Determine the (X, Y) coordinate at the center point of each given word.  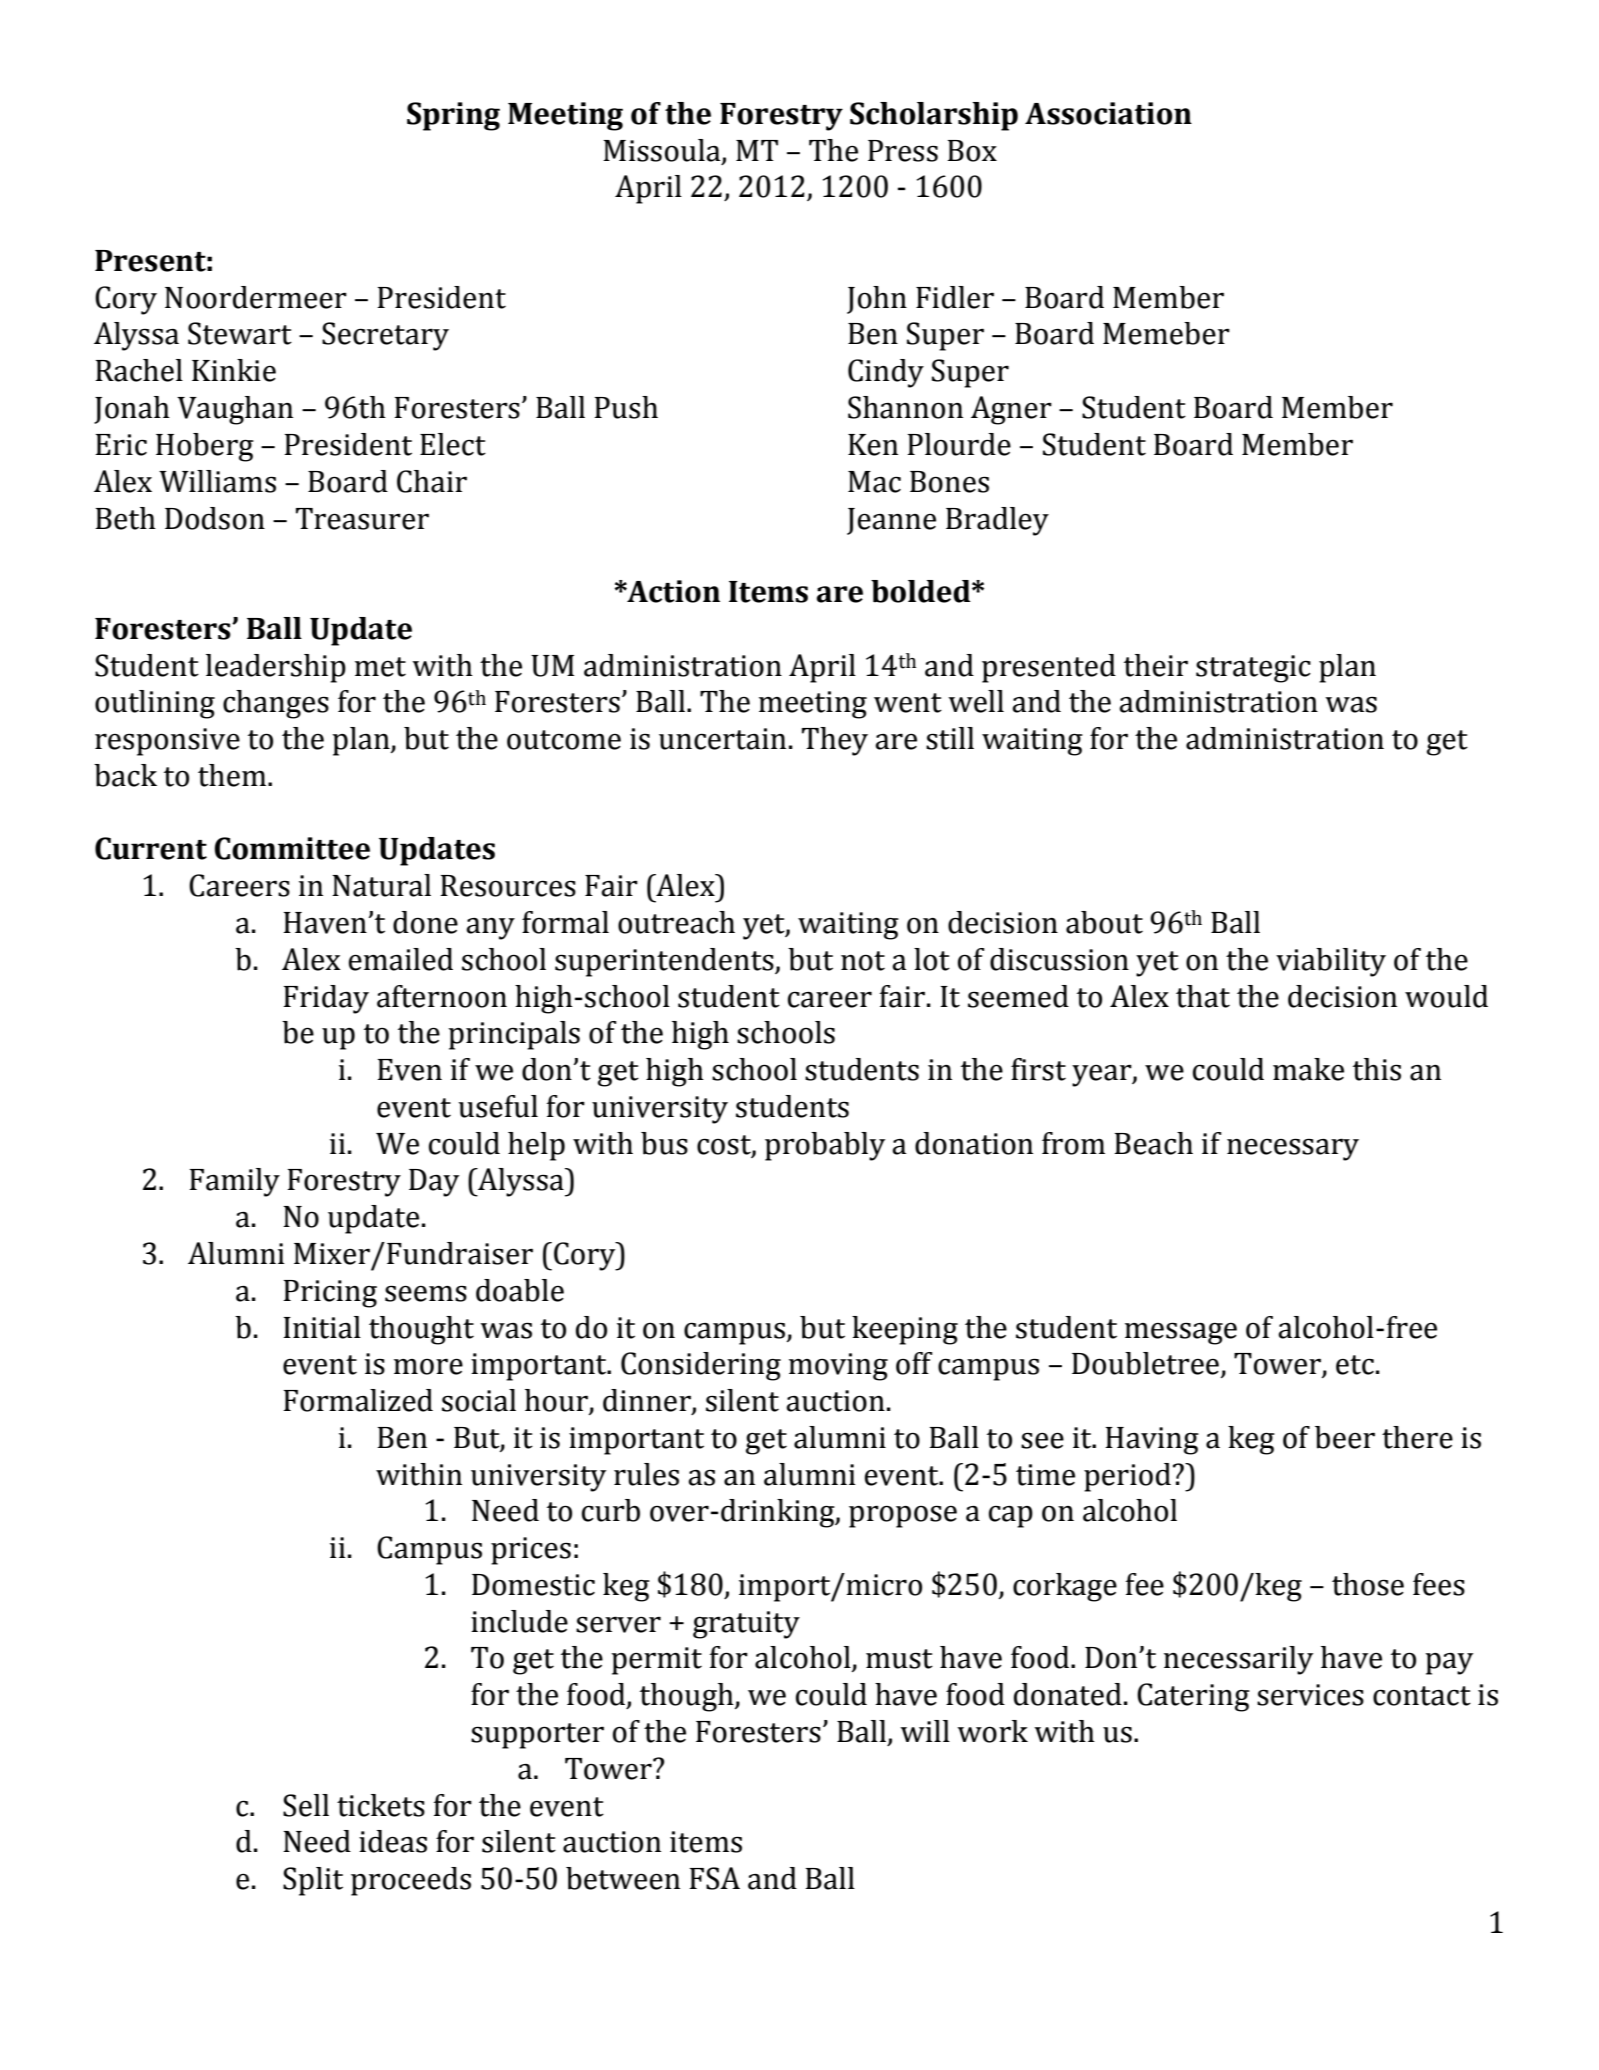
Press (903, 151)
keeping (905, 1330)
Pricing (330, 1294)
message (1181, 1333)
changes (276, 704)
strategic (1253, 669)
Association (1108, 113)
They (835, 741)
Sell (306, 1805)
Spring (453, 116)
